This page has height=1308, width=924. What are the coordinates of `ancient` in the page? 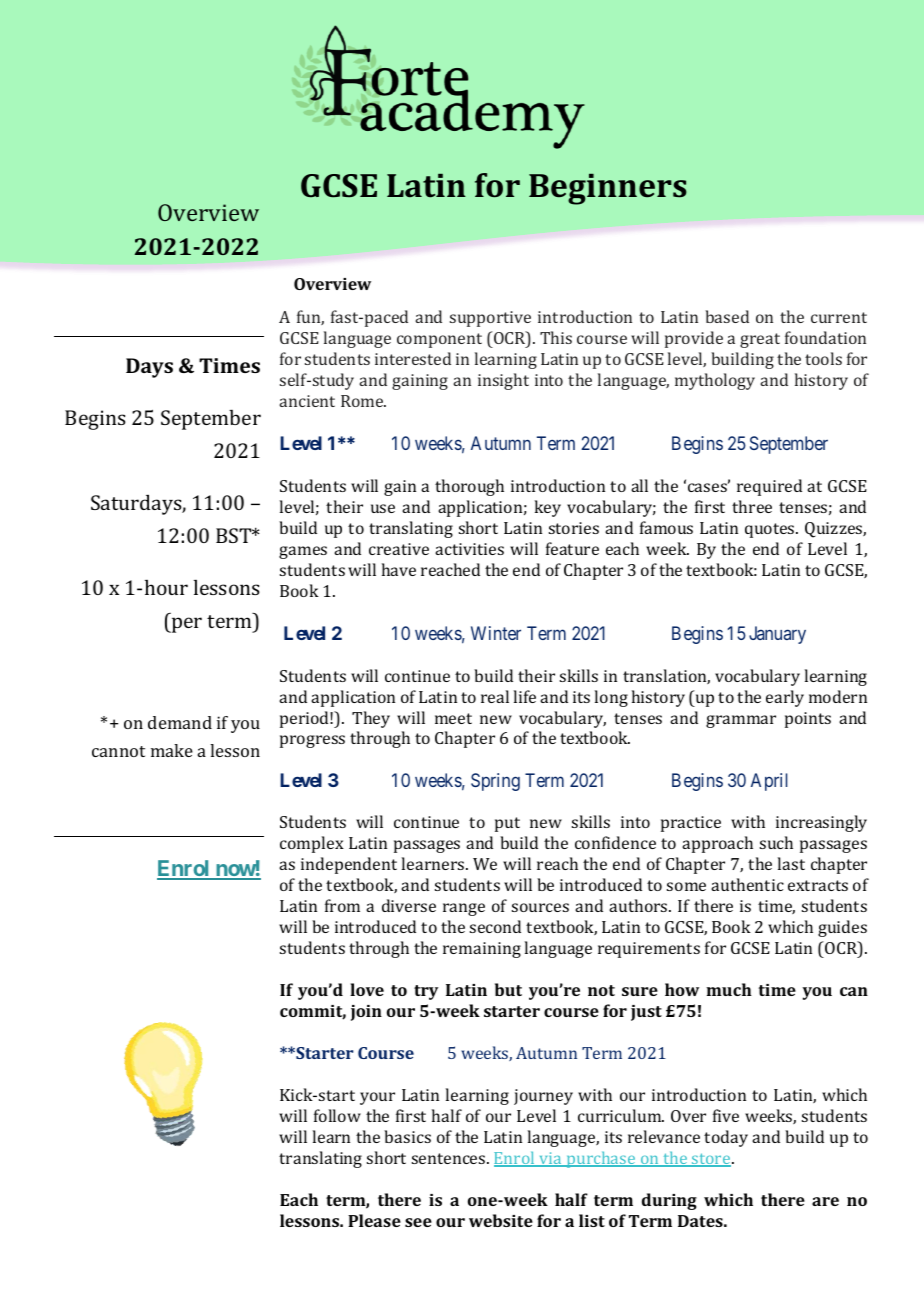 It's located at (307, 401).
